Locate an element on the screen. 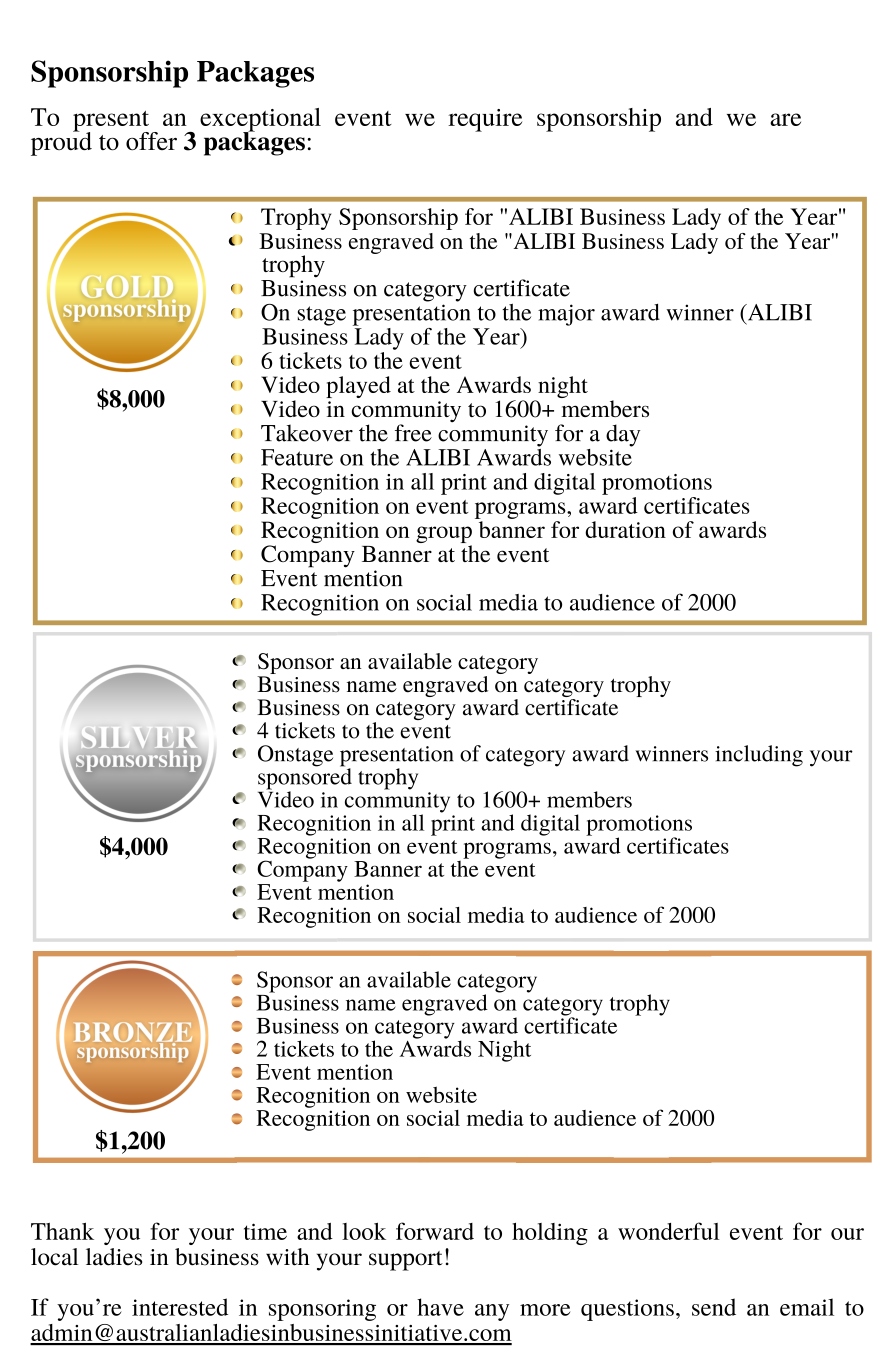 This screenshot has width=896, height=1371. offer is located at coordinates (151, 141).
